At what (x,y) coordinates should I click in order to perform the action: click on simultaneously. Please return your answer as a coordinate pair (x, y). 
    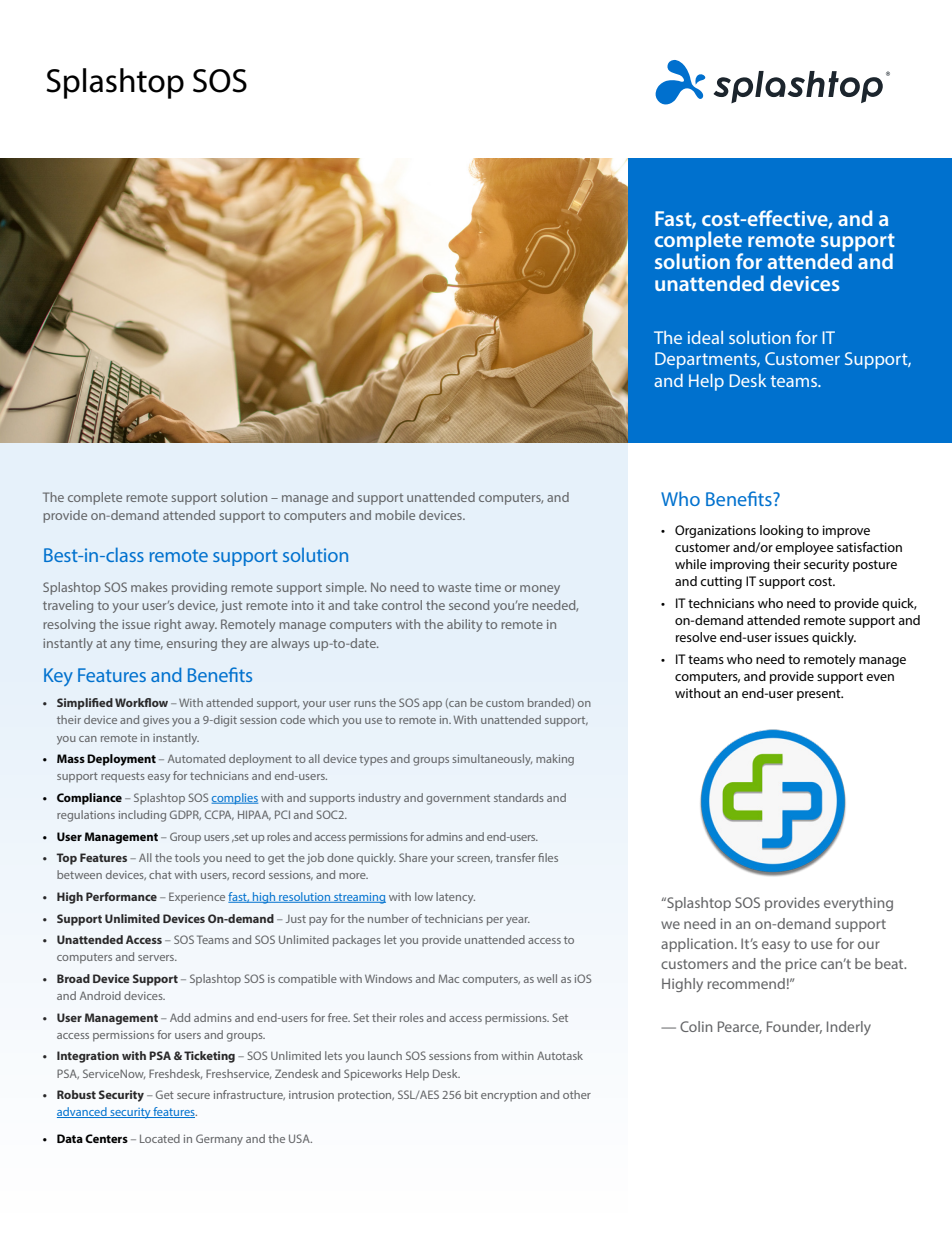
    Looking at the image, I should click on (492, 760).
